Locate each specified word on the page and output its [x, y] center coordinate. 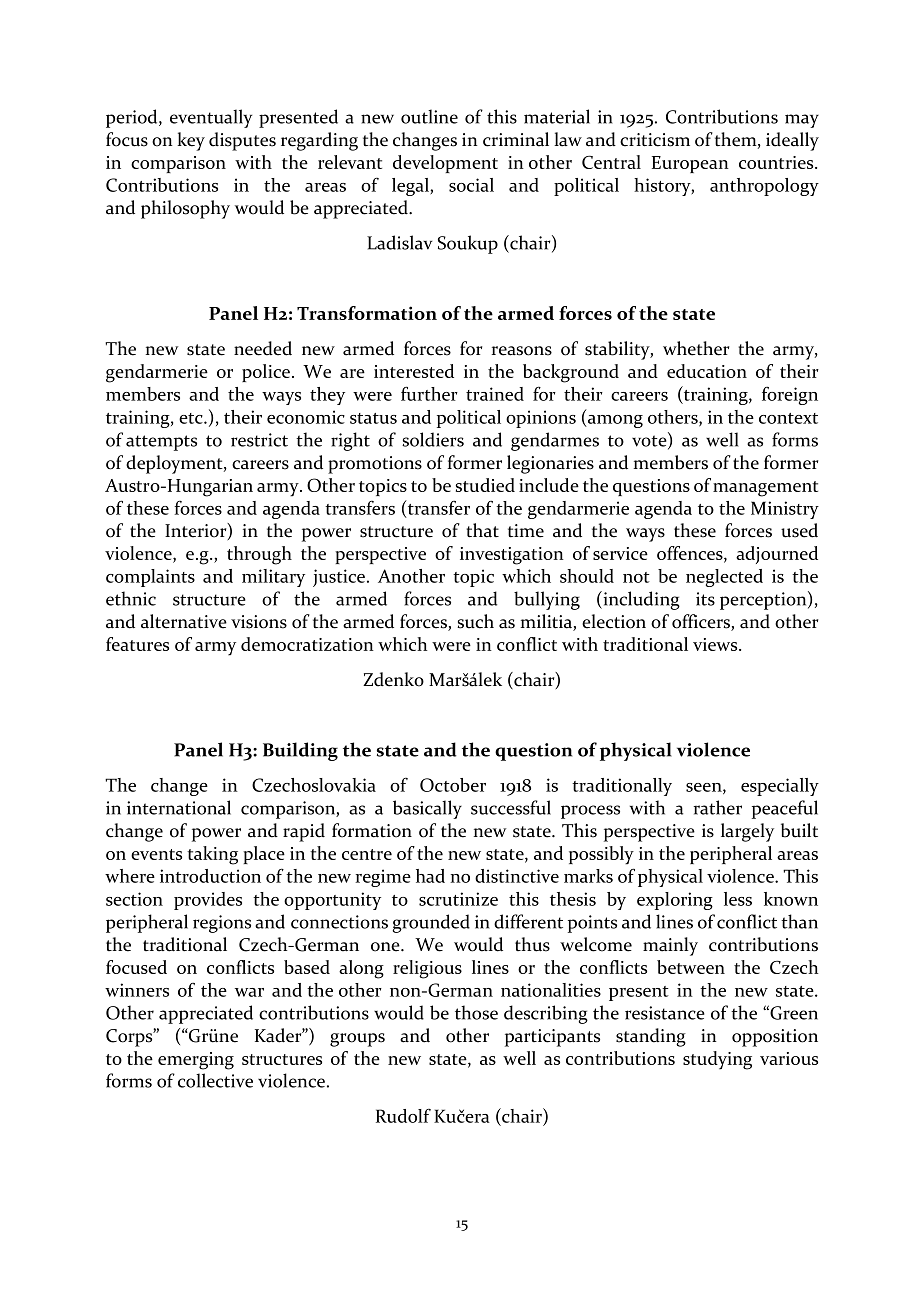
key [191, 141]
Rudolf [403, 1116]
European [690, 164]
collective [215, 1080]
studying [717, 1060]
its [705, 599]
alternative [184, 621]
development [445, 164]
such [475, 621]
